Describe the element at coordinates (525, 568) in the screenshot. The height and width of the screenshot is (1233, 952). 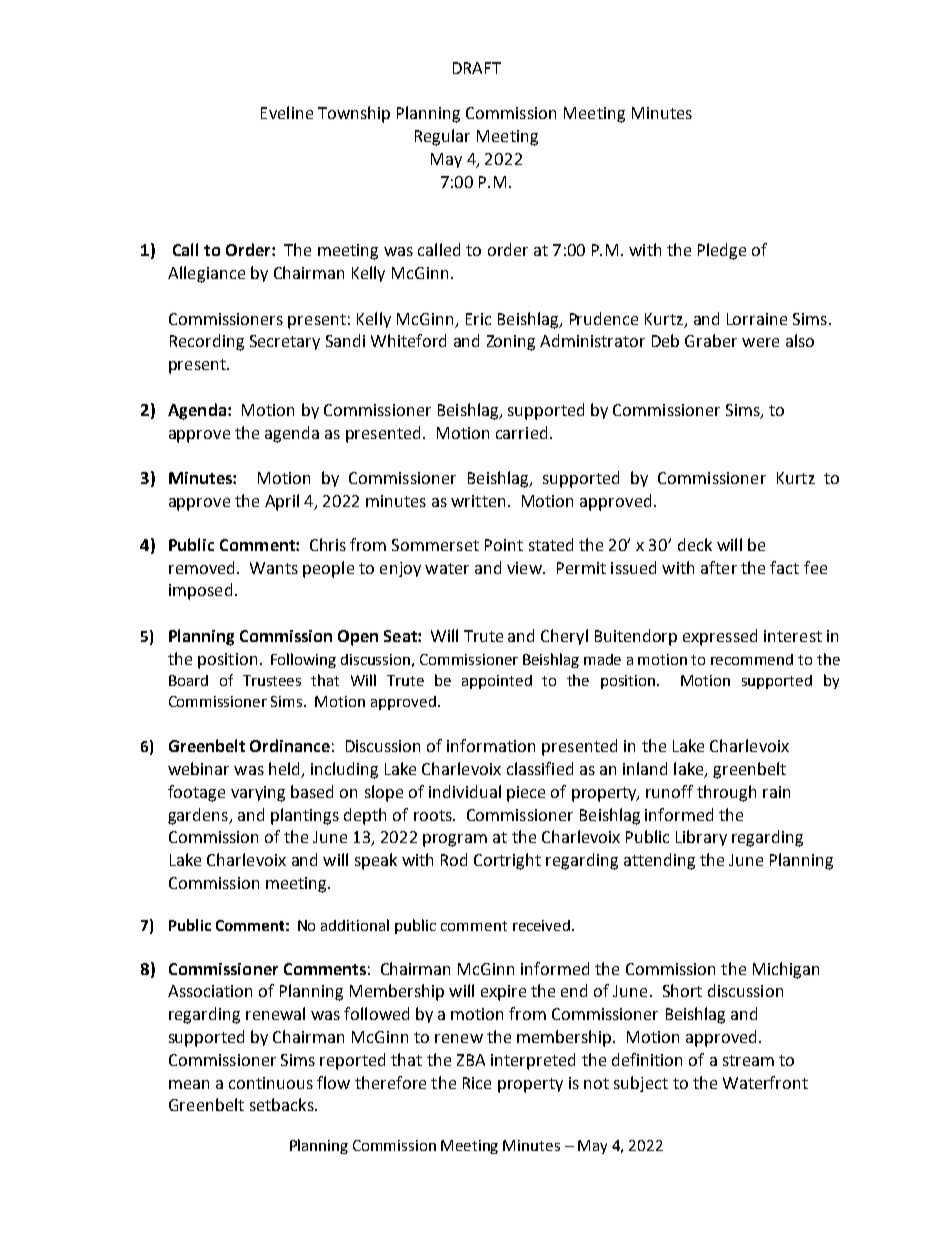
I see `view` at that location.
